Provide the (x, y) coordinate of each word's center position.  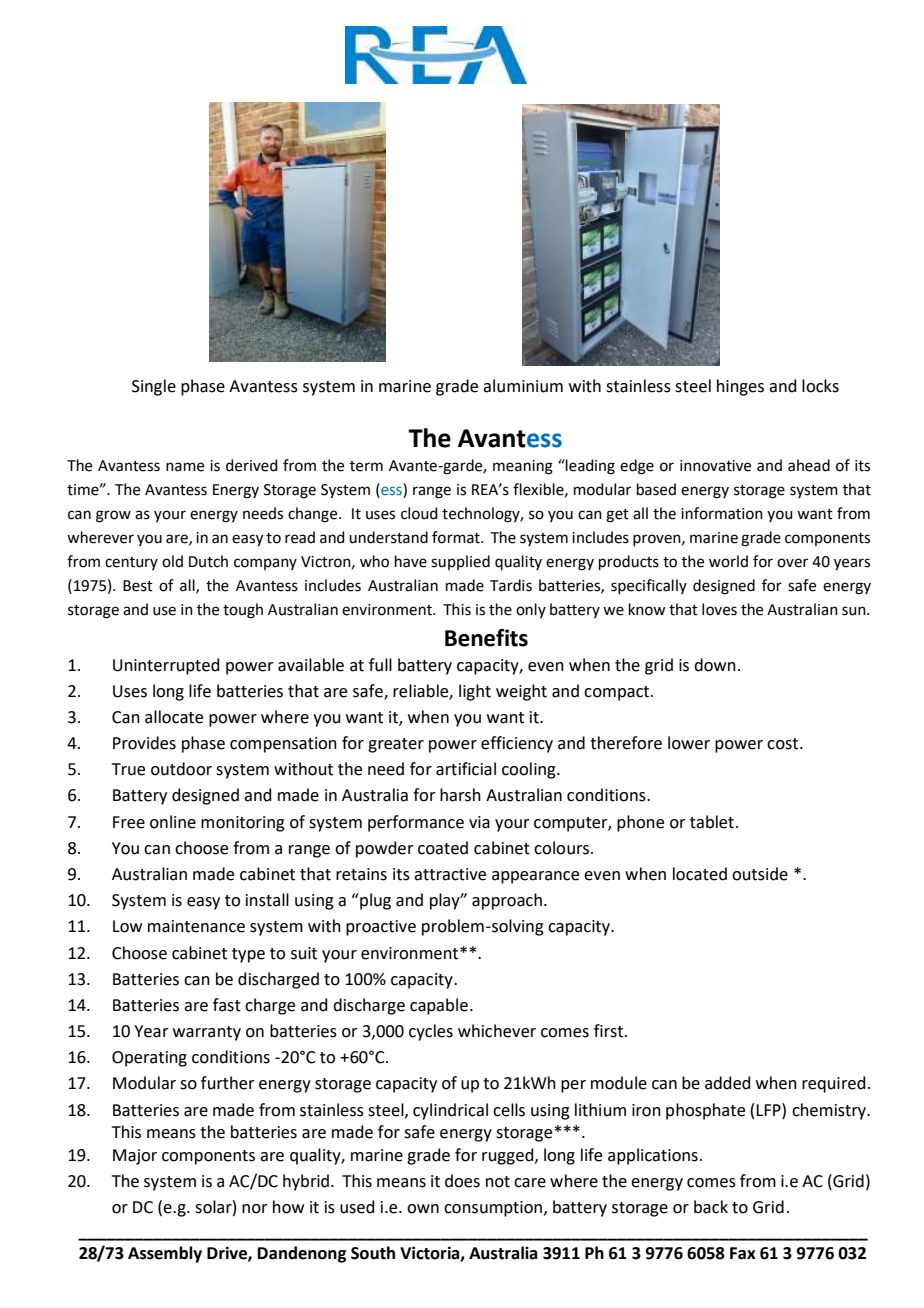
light (475, 692)
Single (154, 387)
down (715, 665)
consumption (493, 1209)
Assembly (165, 1254)
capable (439, 1006)
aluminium (523, 386)
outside (760, 874)
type (248, 955)
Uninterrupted (166, 666)
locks (820, 386)
